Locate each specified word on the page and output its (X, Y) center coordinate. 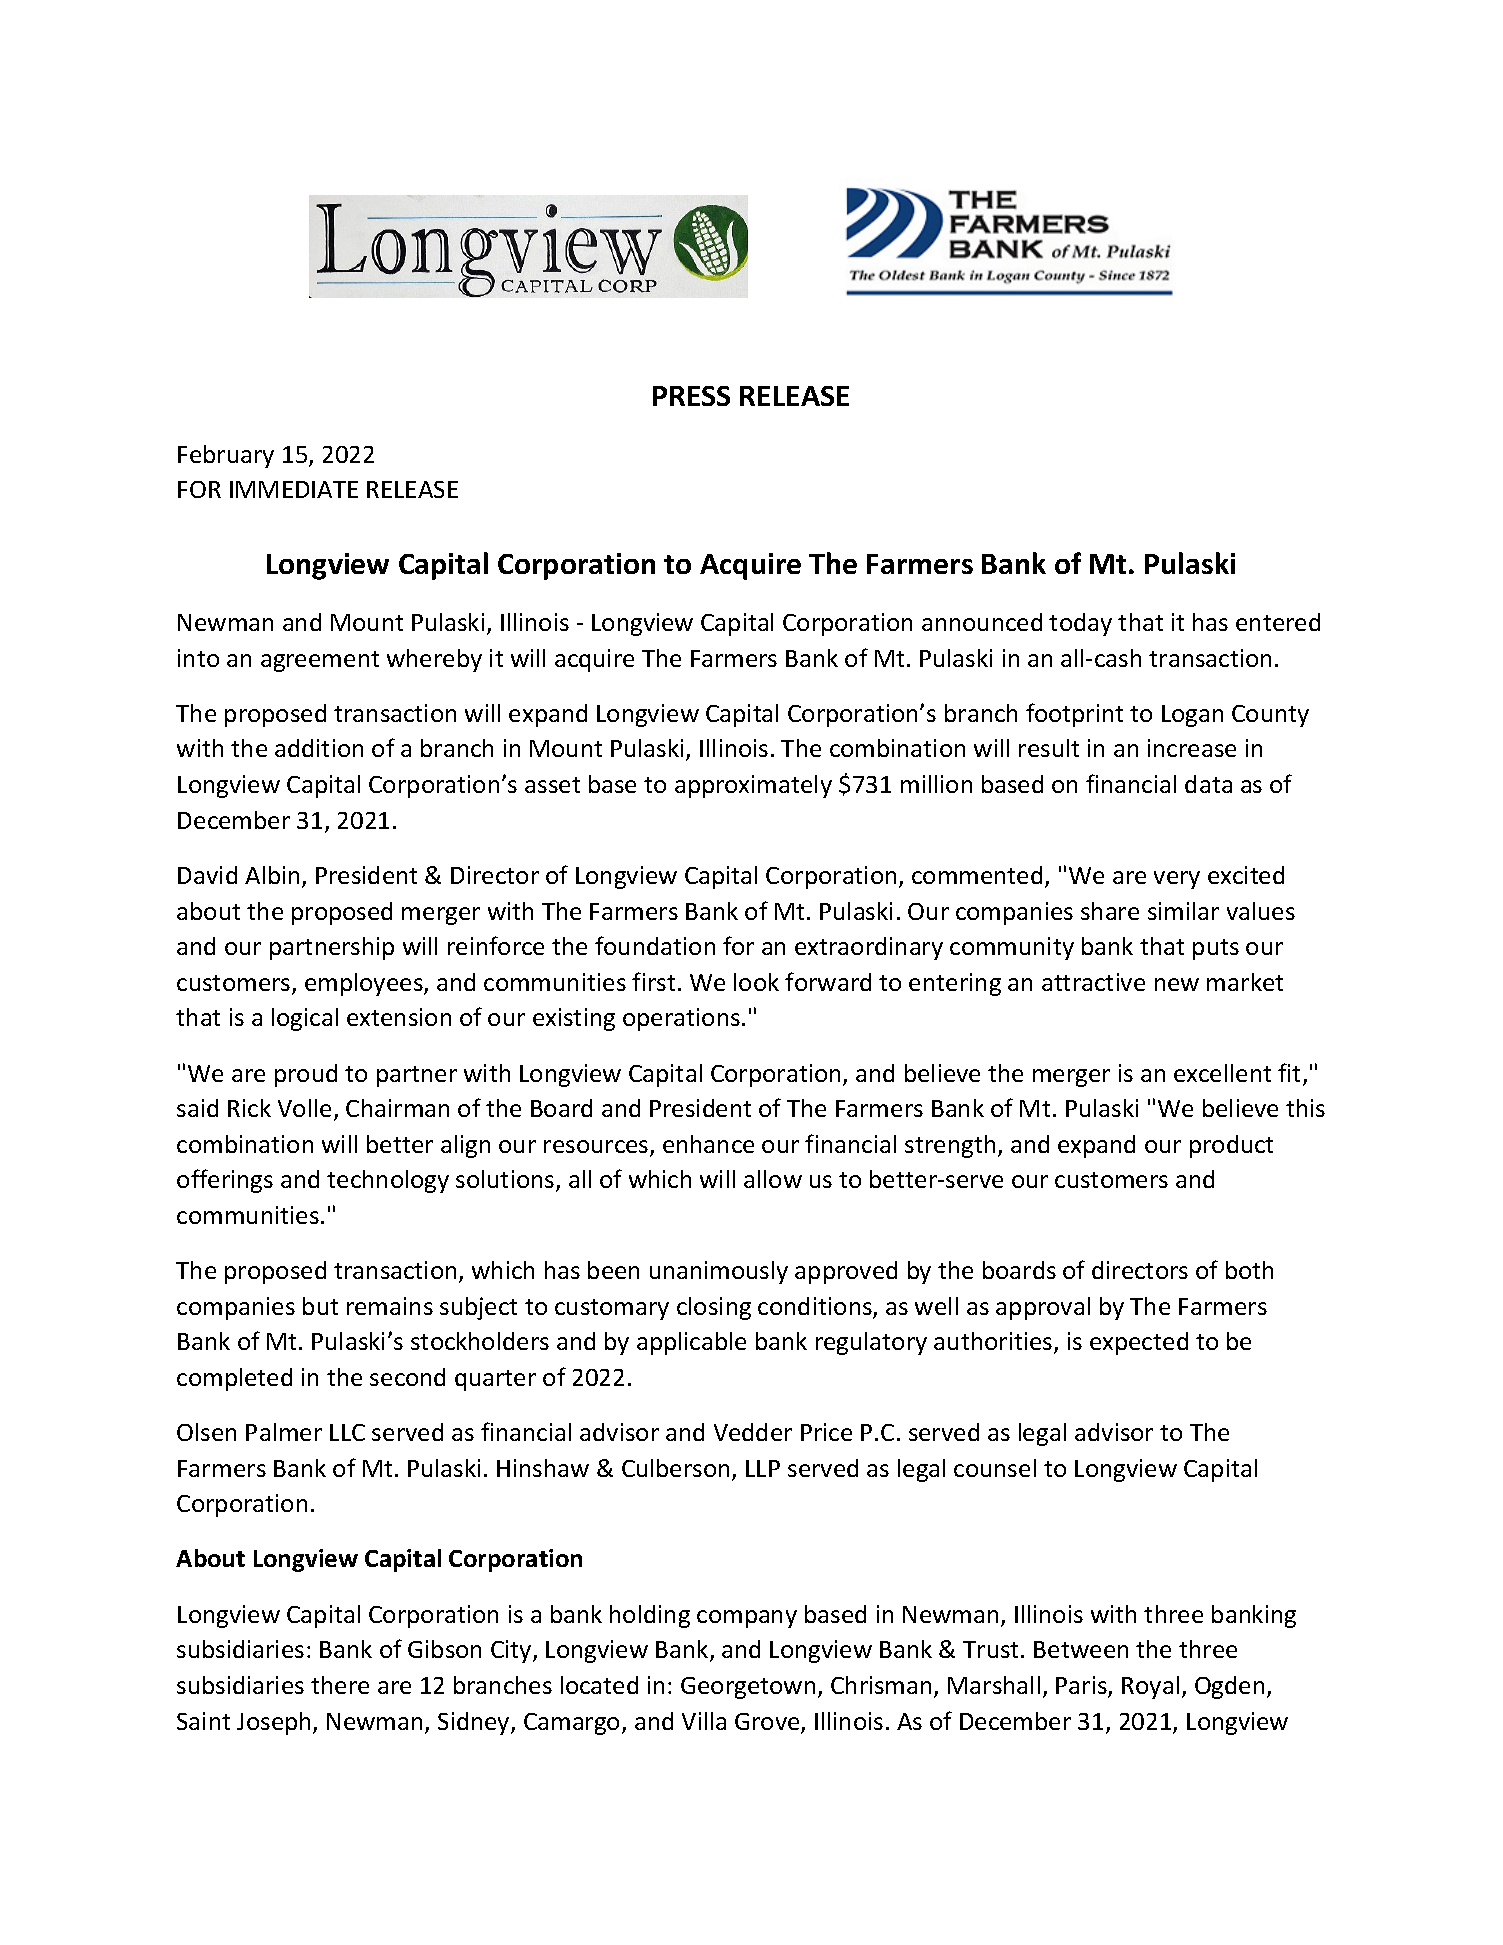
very (1177, 880)
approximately (753, 786)
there (340, 1685)
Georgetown (748, 1688)
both (1249, 1270)
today (1080, 624)
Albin (272, 875)
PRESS (691, 396)
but (320, 1306)
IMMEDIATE (294, 489)
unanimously (719, 1272)
